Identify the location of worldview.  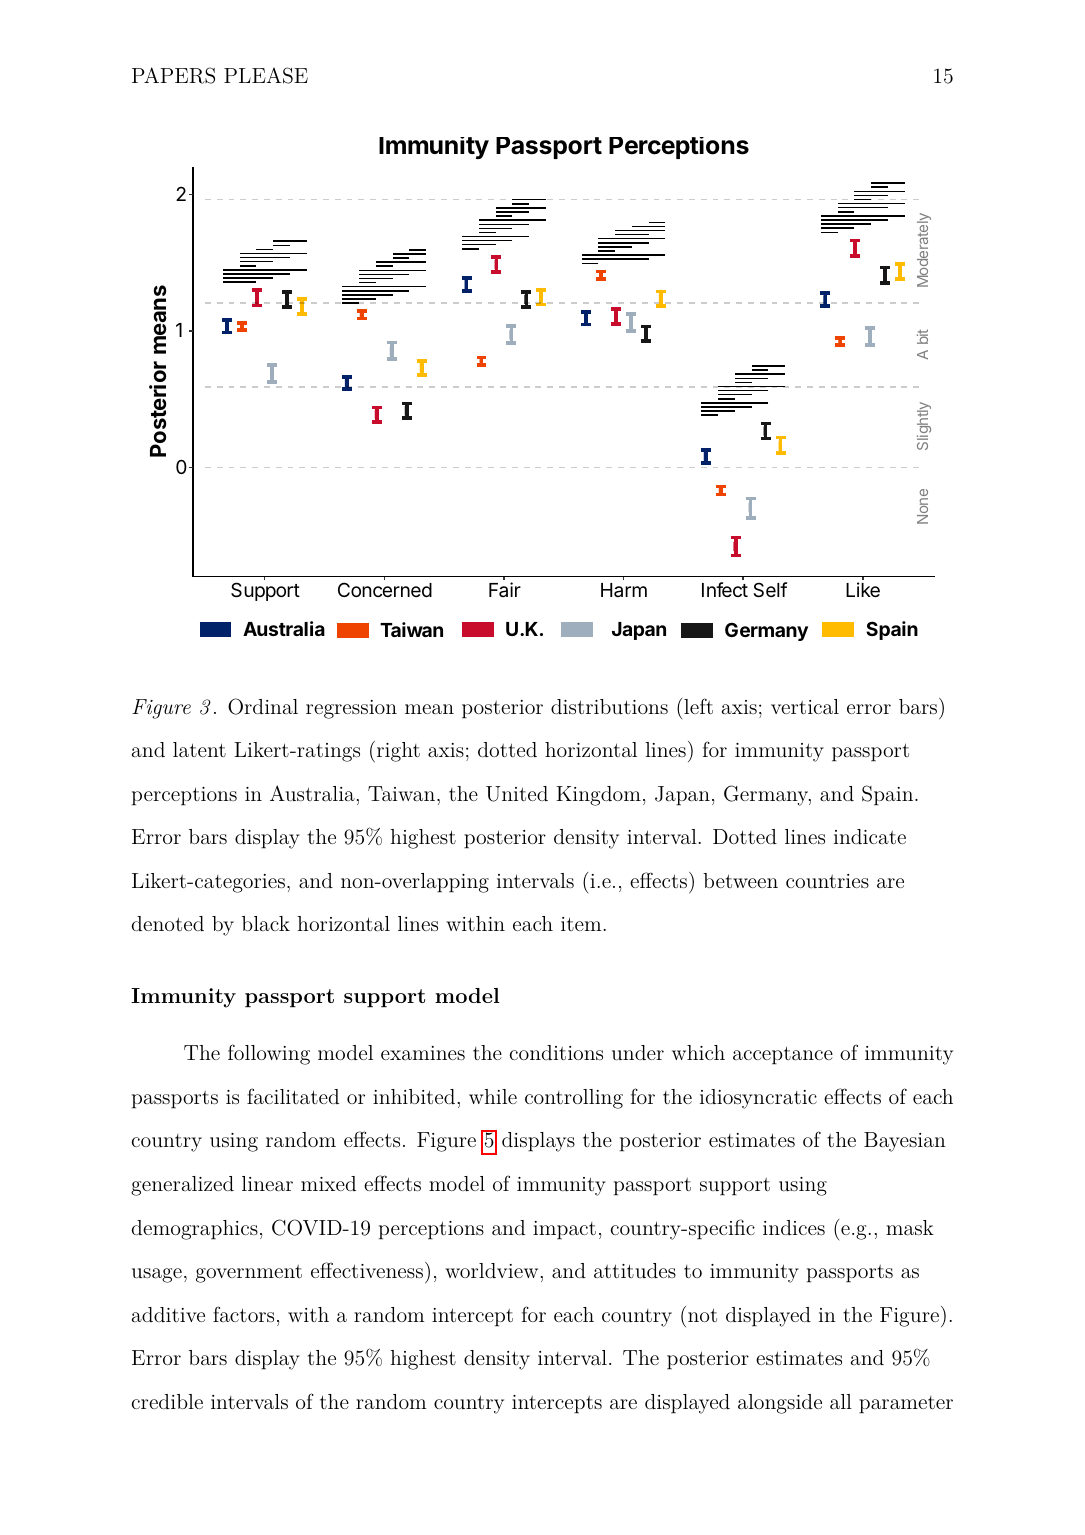
(491, 1270).
